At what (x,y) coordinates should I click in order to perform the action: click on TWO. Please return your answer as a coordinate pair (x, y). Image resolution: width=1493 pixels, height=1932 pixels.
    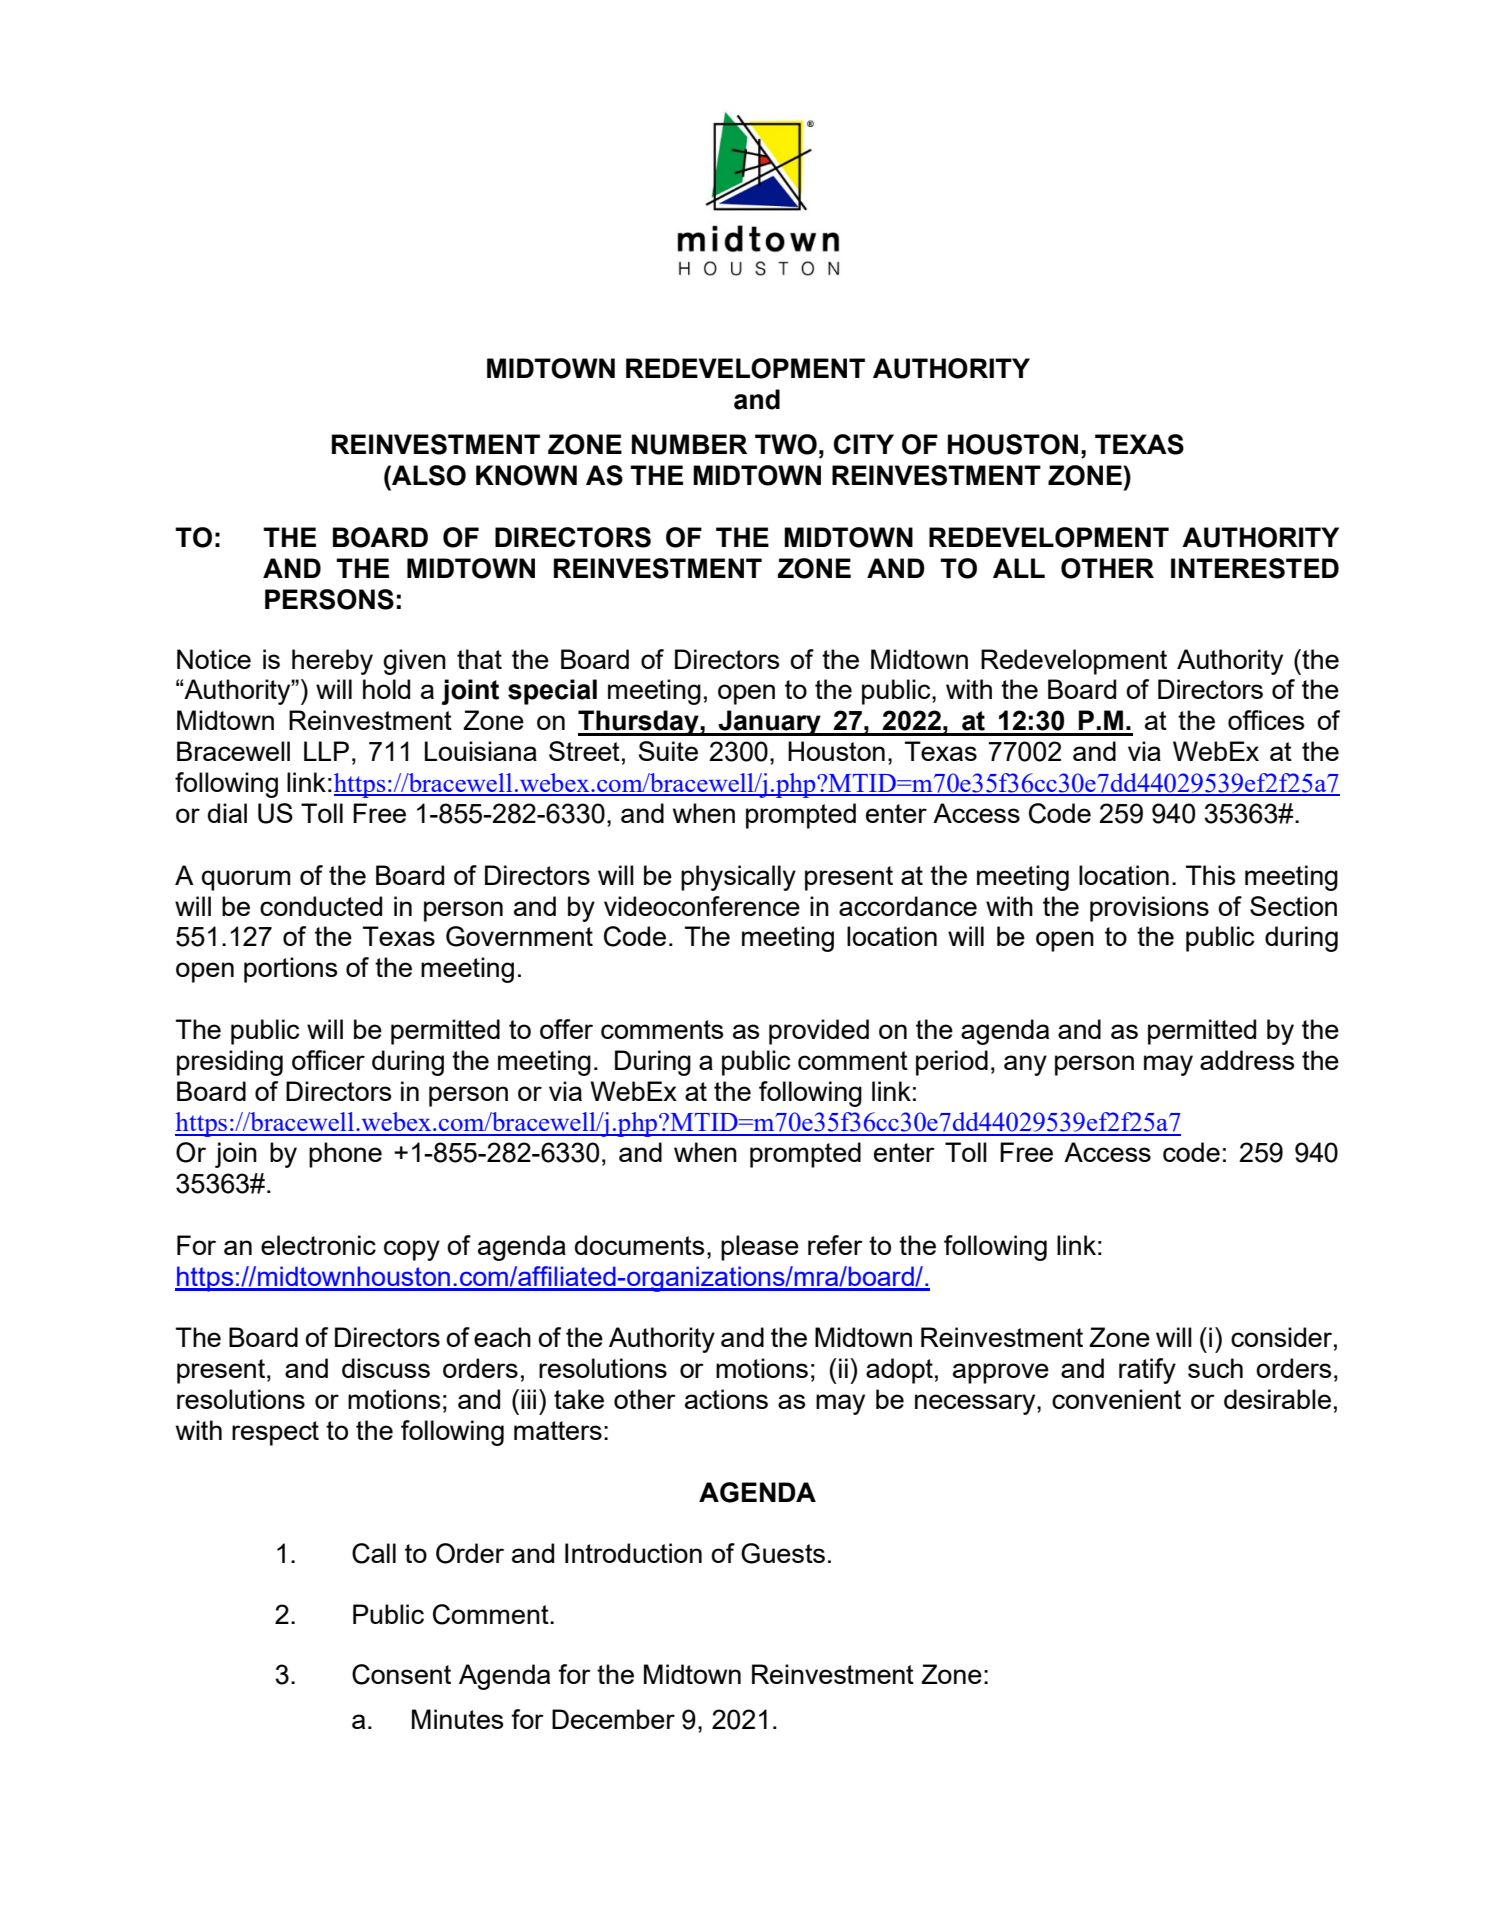
    Looking at the image, I should click on (786, 444).
